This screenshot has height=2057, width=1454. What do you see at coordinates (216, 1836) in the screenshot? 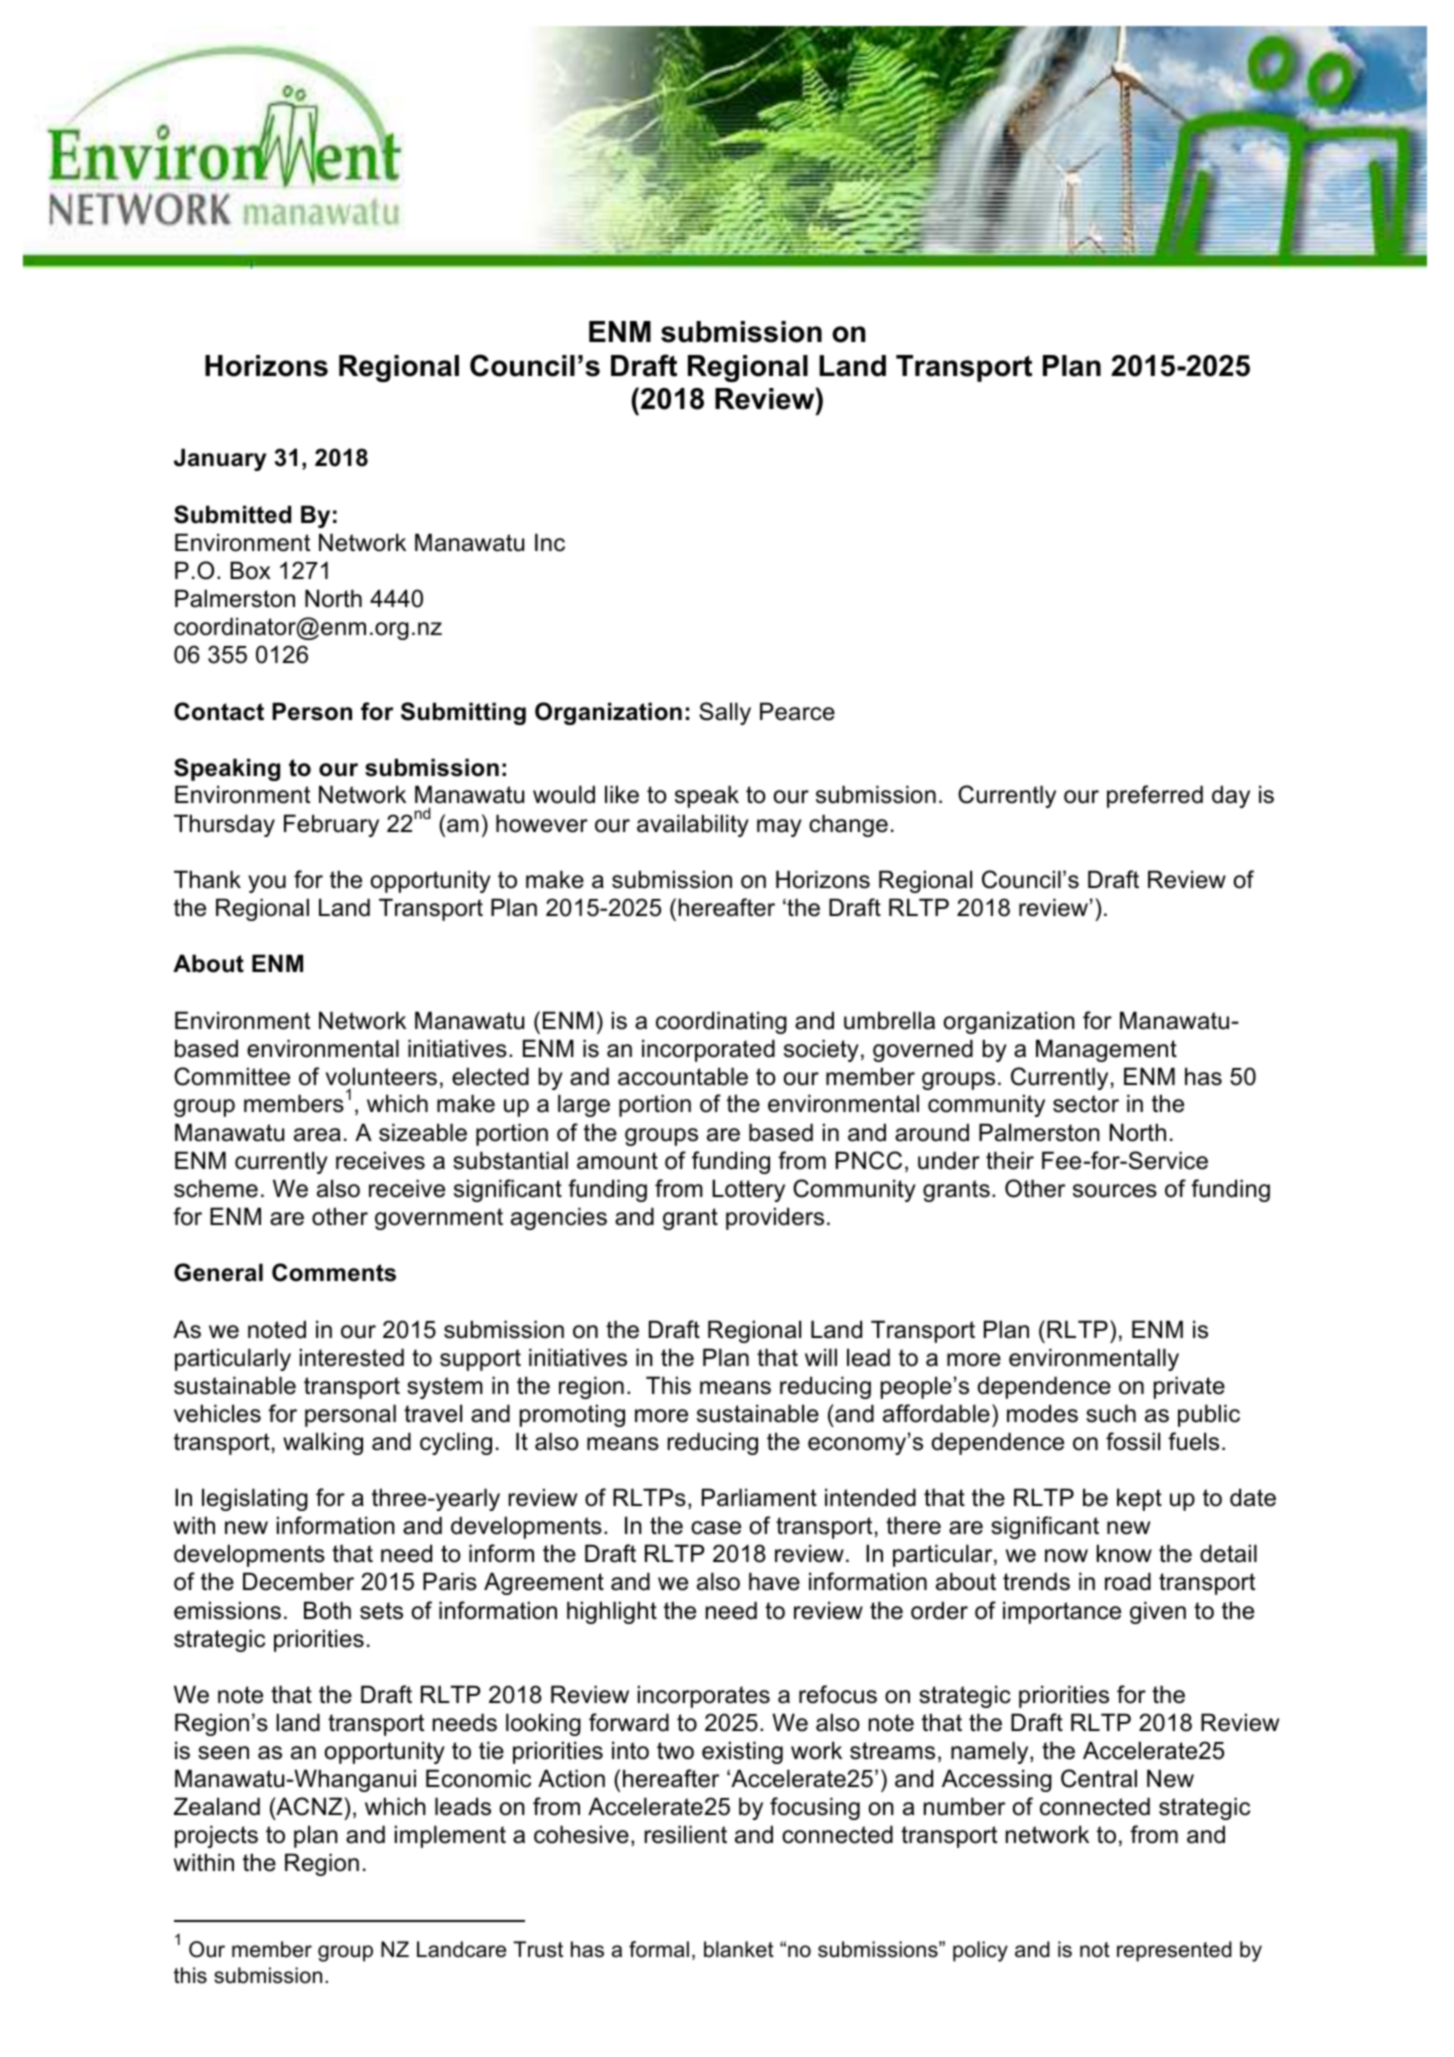
I see `projects` at bounding box center [216, 1836].
